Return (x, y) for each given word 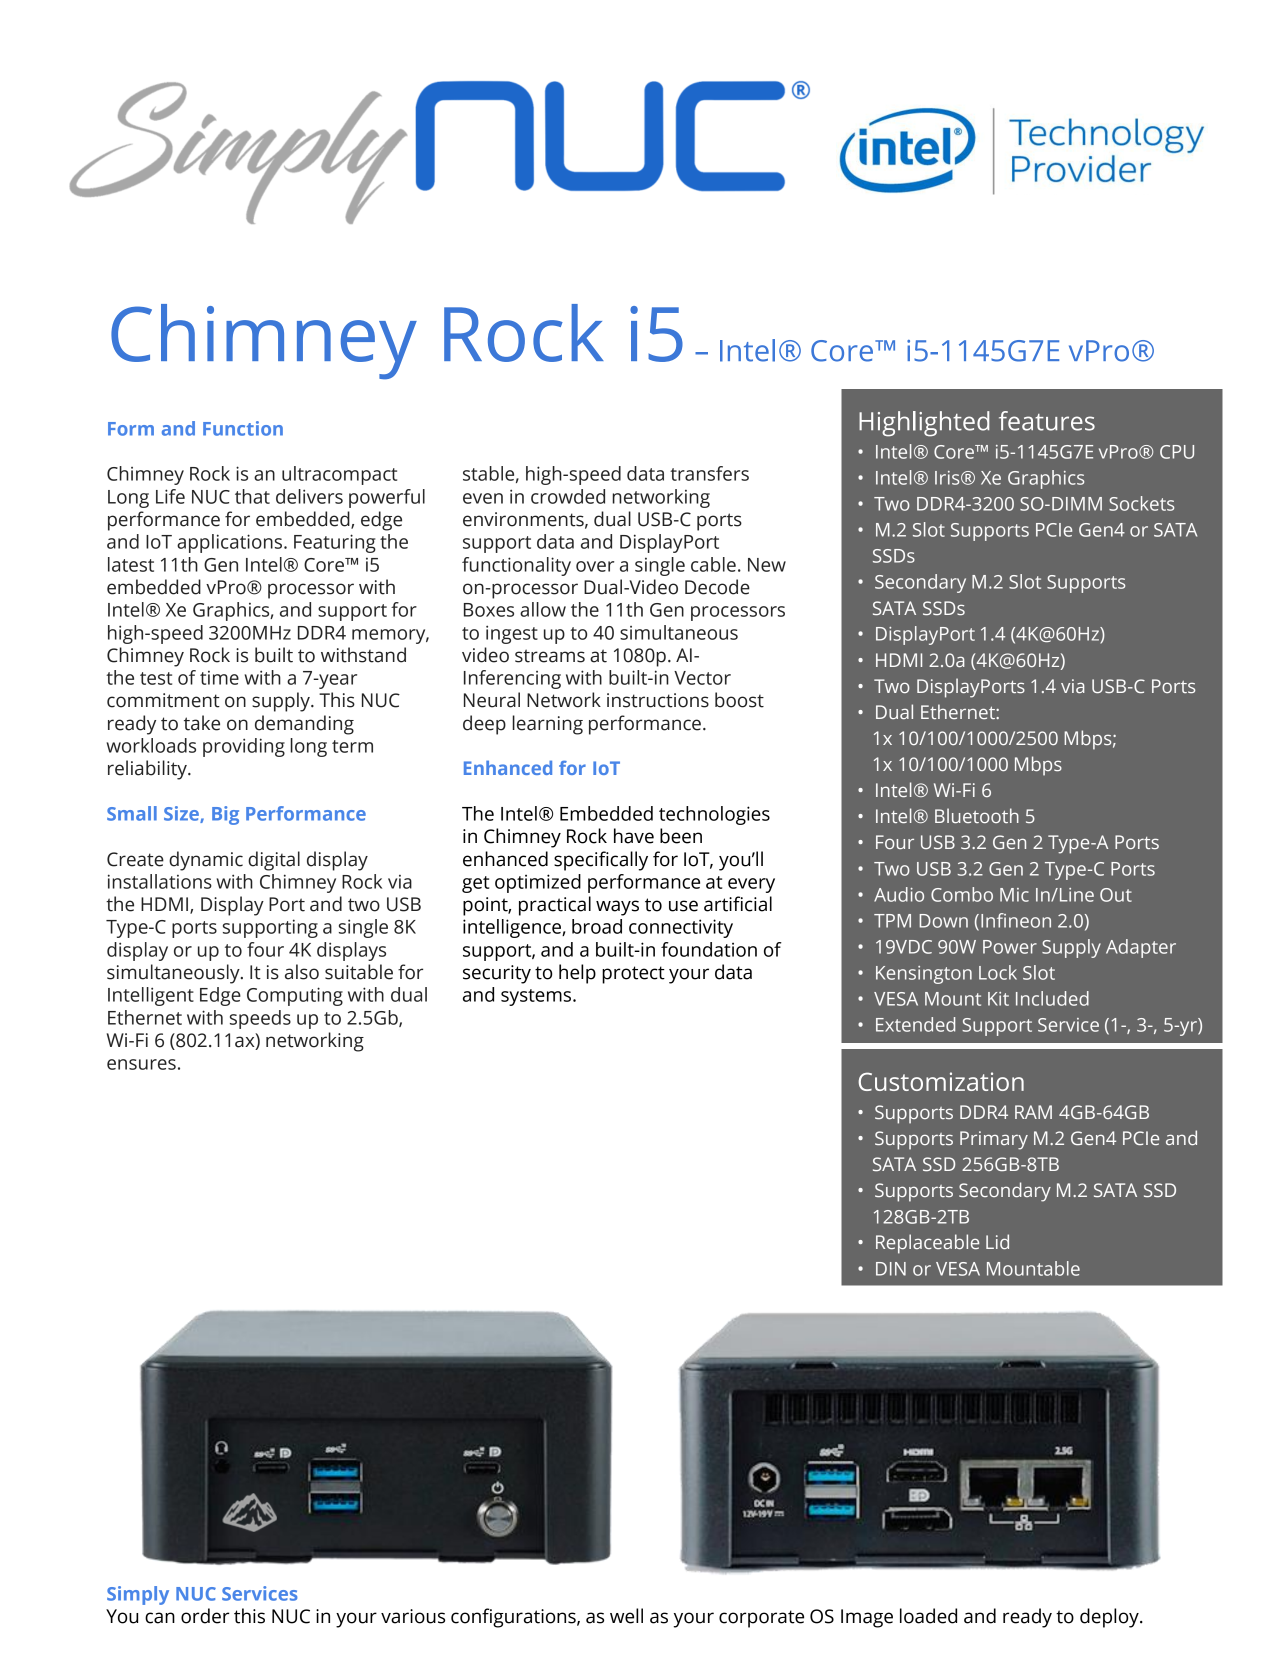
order (205, 1616)
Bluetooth (977, 815)
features (1047, 421)
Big (225, 815)
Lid (997, 1241)
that (252, 496)
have (634, 836)
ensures (141, 1064)
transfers (709, 473)
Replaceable (927, 1244)
